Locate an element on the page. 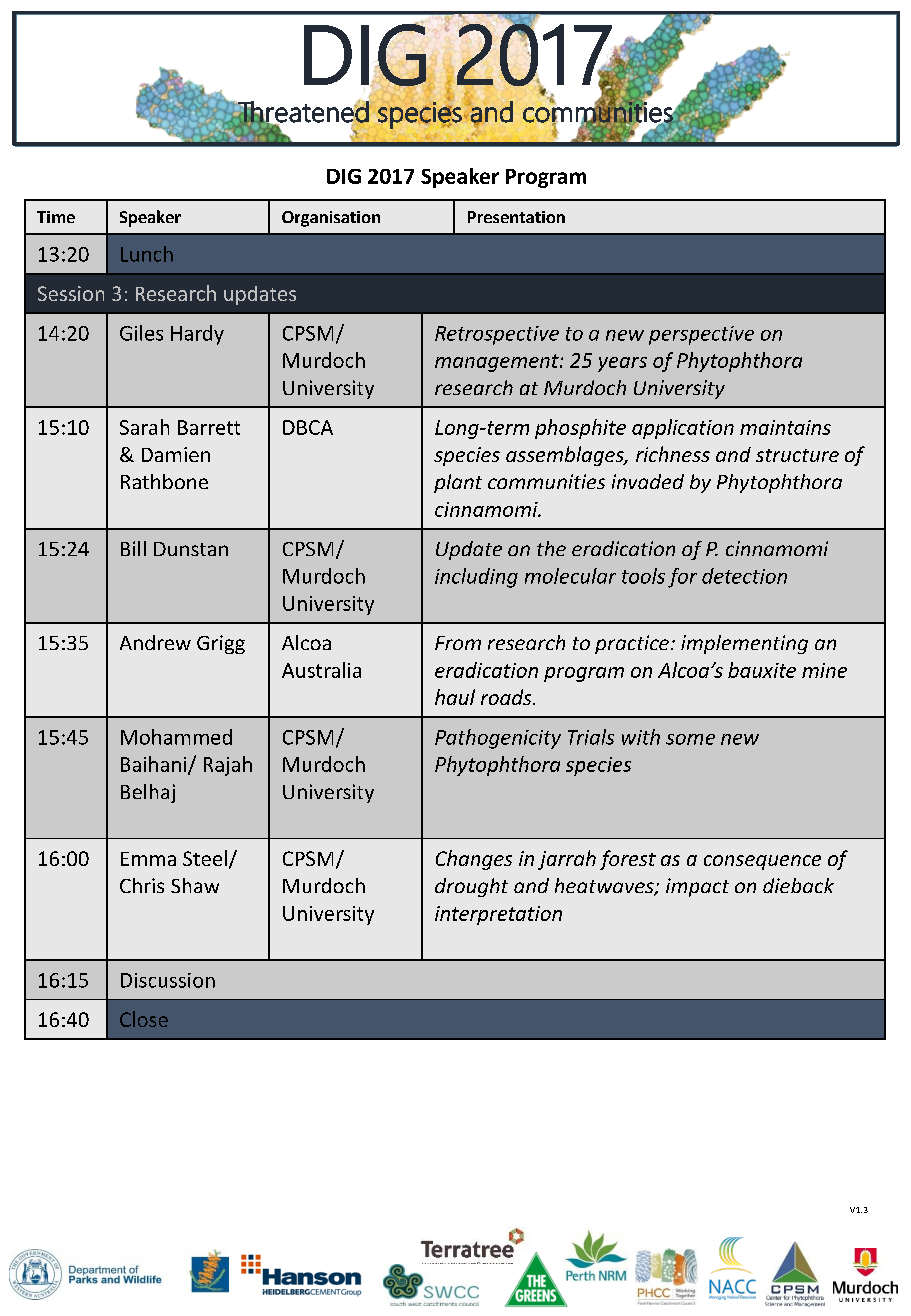 This document has height=1316, width=911. perspective is located at coordinates (701, 335).
